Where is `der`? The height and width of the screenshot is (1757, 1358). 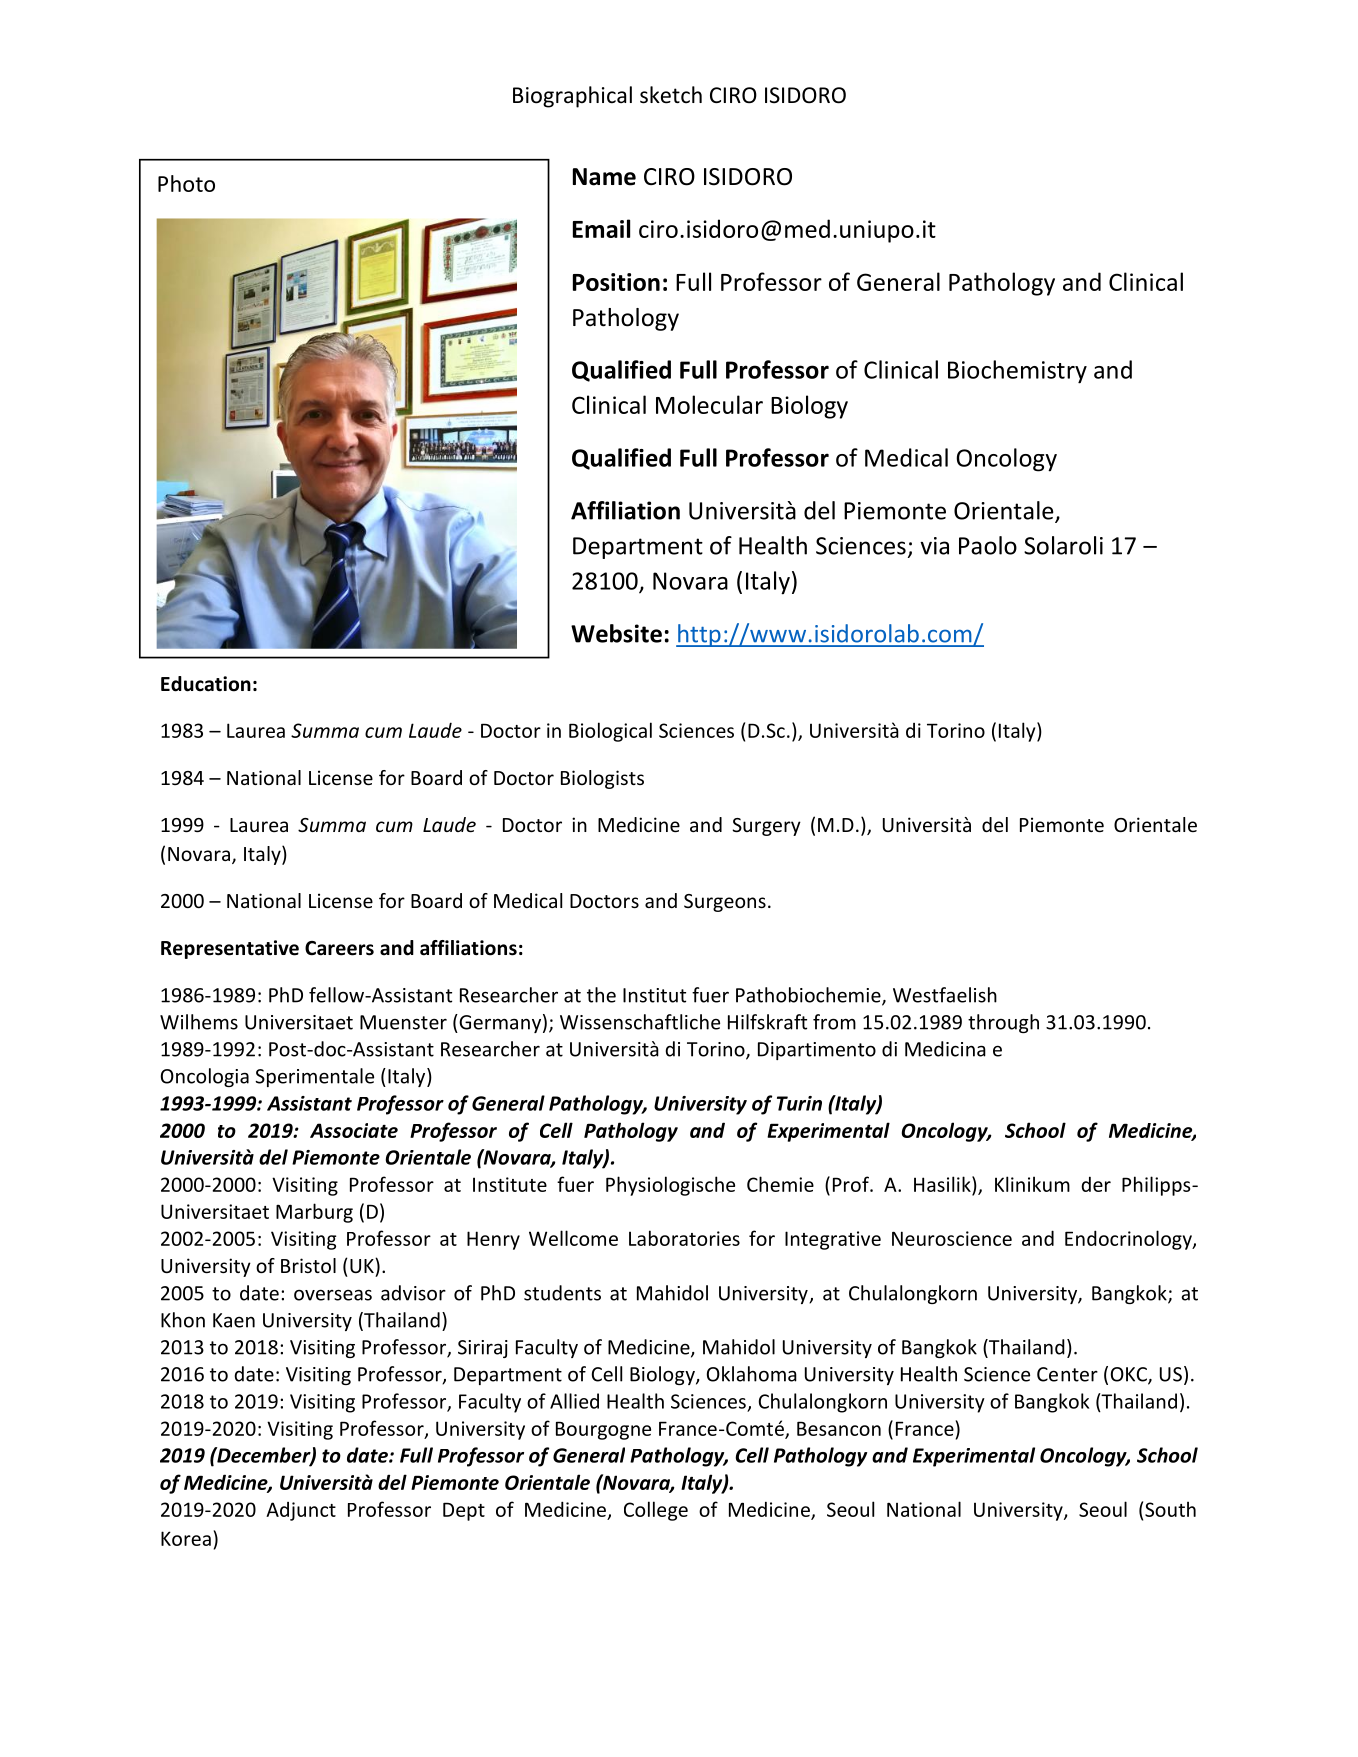 der is located at coordinates (1096, 1184).
